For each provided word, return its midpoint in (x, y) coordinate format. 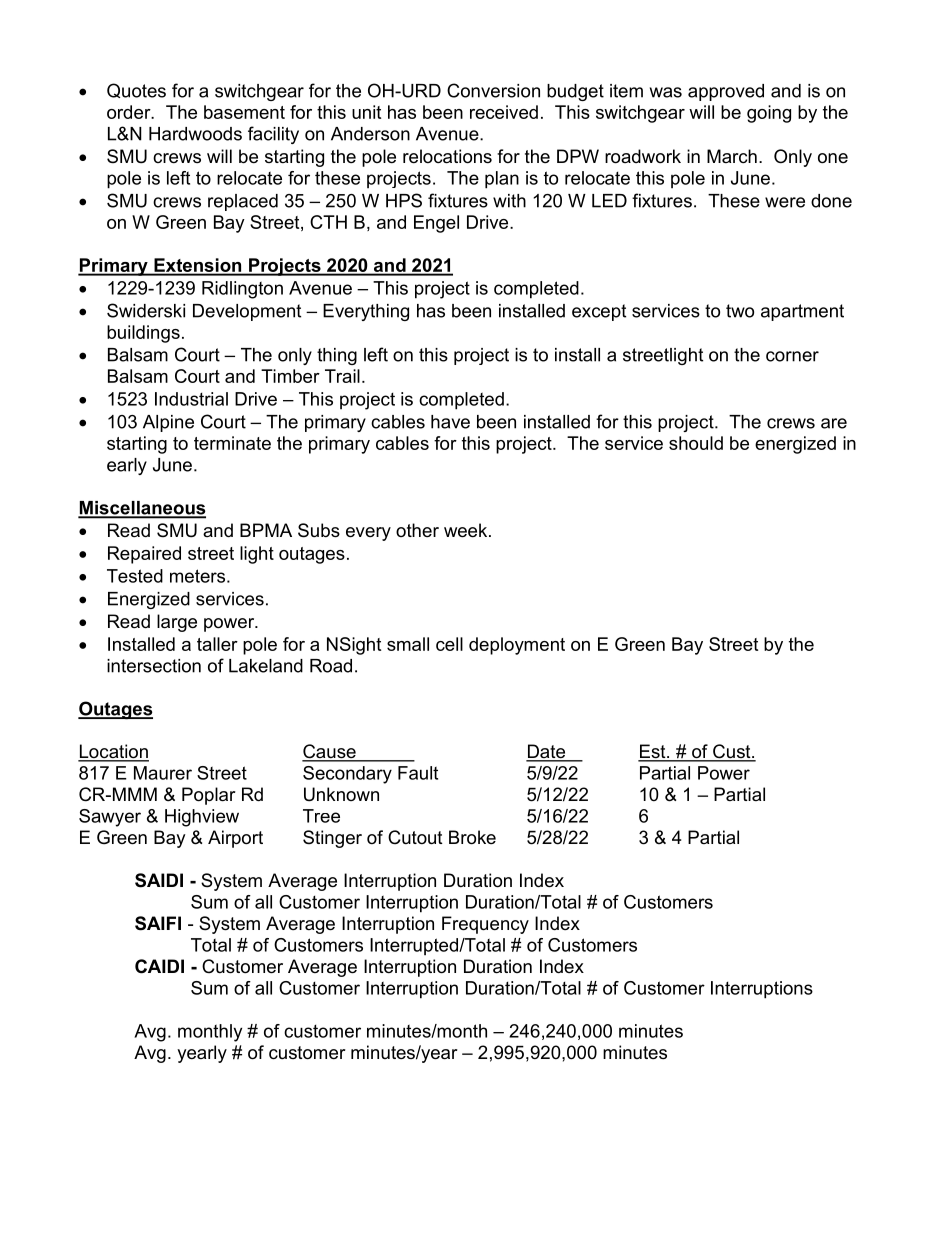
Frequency (485, 925)
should (696, 443)
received (504, 112)
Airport (235, 839)
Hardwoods (195, 134)
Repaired (144, 555)
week (467, 530)
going (769, 114)
